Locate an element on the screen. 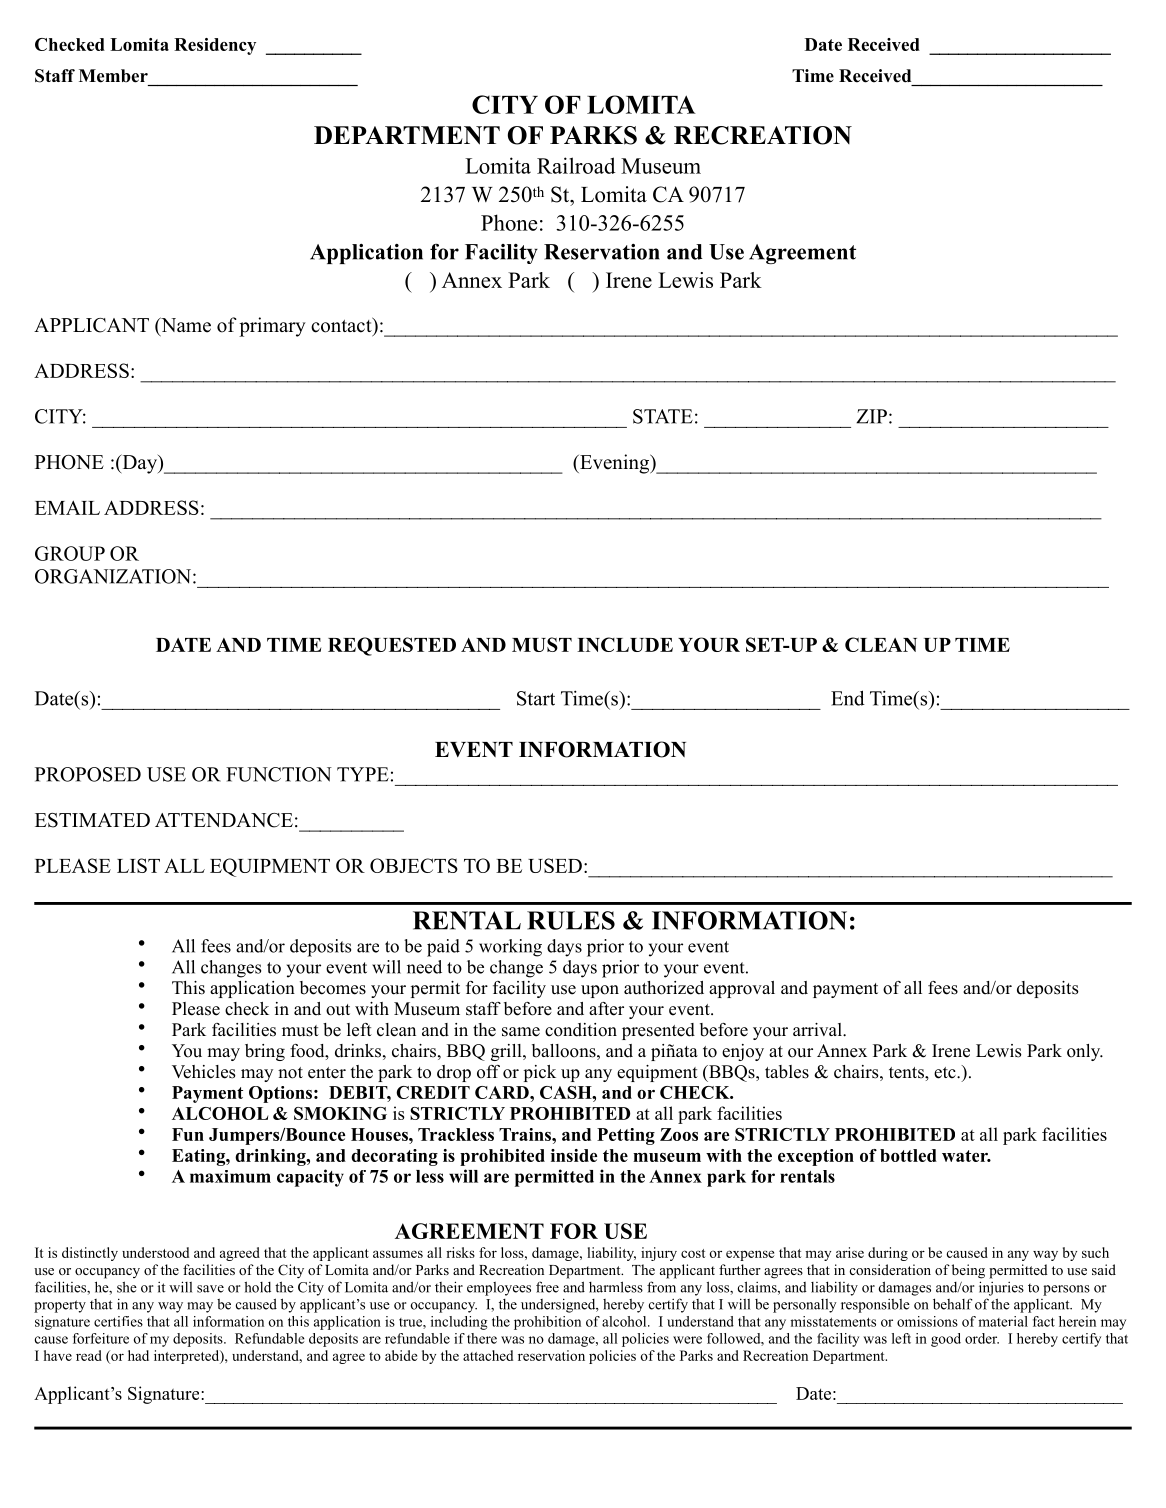 The width and height of the screenshot is (1166, 1508). Residency is located at coordinates (215, 46).
